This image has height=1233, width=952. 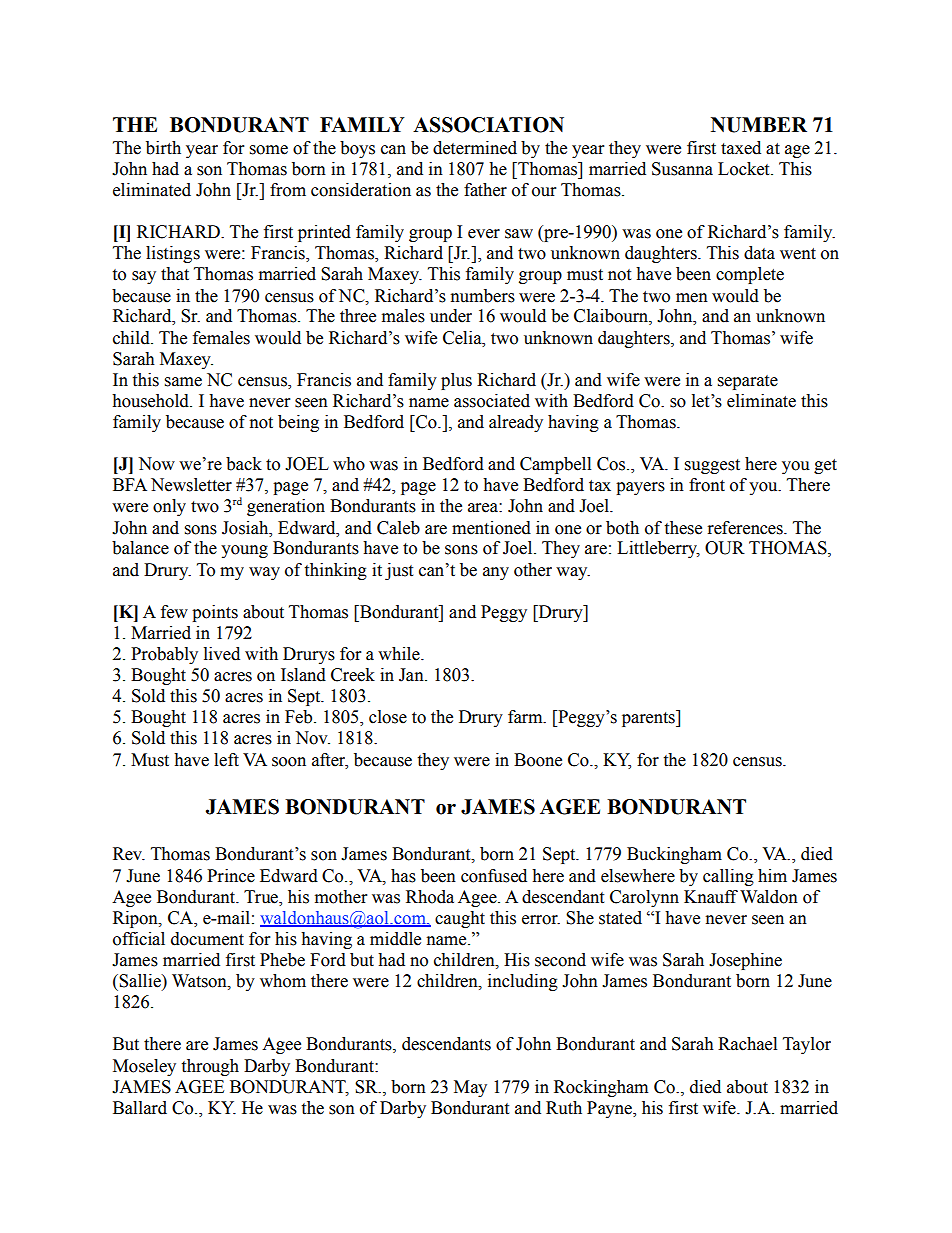 What do you see at coordinates (748, 382) in the image?
I see `separate` at bounding box center [748, 382].
